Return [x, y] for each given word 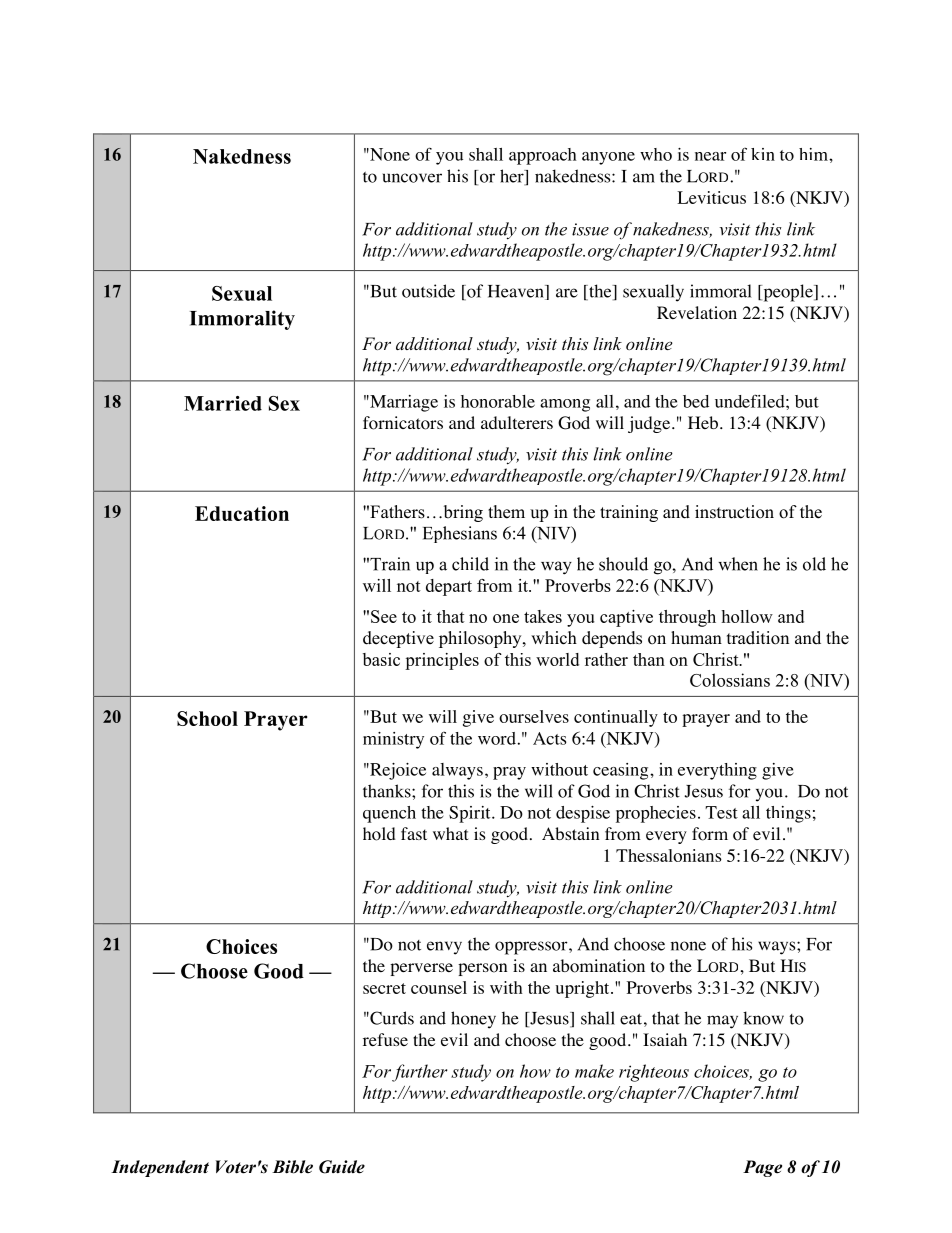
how [535, 1071]
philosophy [481, 639]
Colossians [730, 680]
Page [762, 1168]
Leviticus [711, 197]
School [207, 718]
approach [543, 156]
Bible [292, 1167]
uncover [412, 178]
